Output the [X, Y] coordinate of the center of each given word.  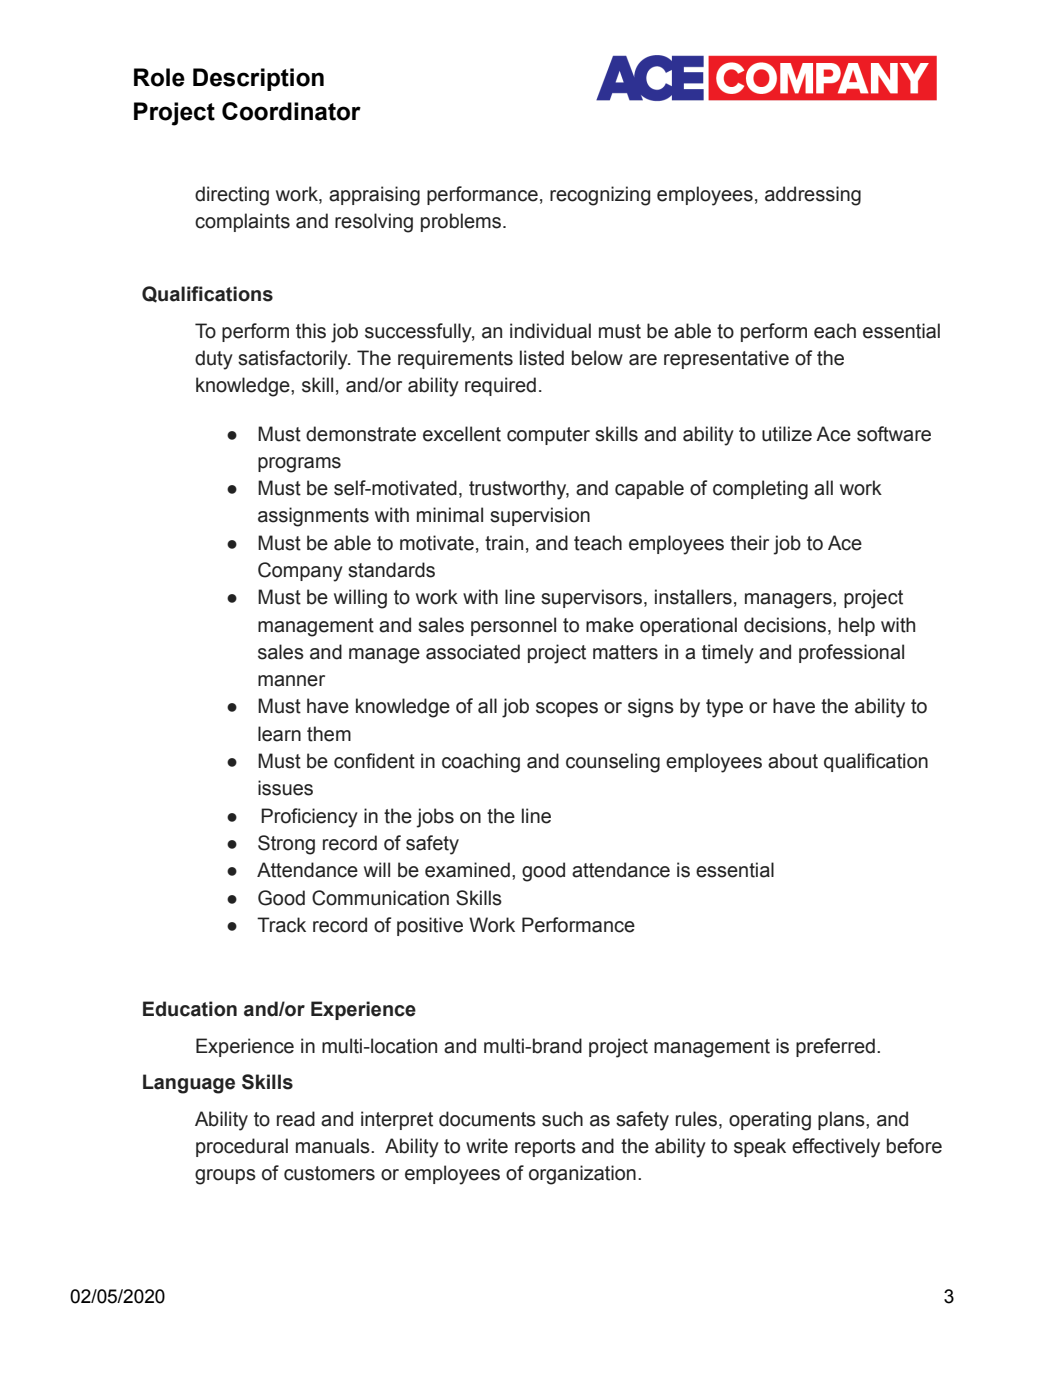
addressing [813, 196]
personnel [513, 626]
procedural [242, 1147]
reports [545, 1148]
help [857, 626]
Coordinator [291, 111]
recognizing [600, 196]
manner [291, 681]
